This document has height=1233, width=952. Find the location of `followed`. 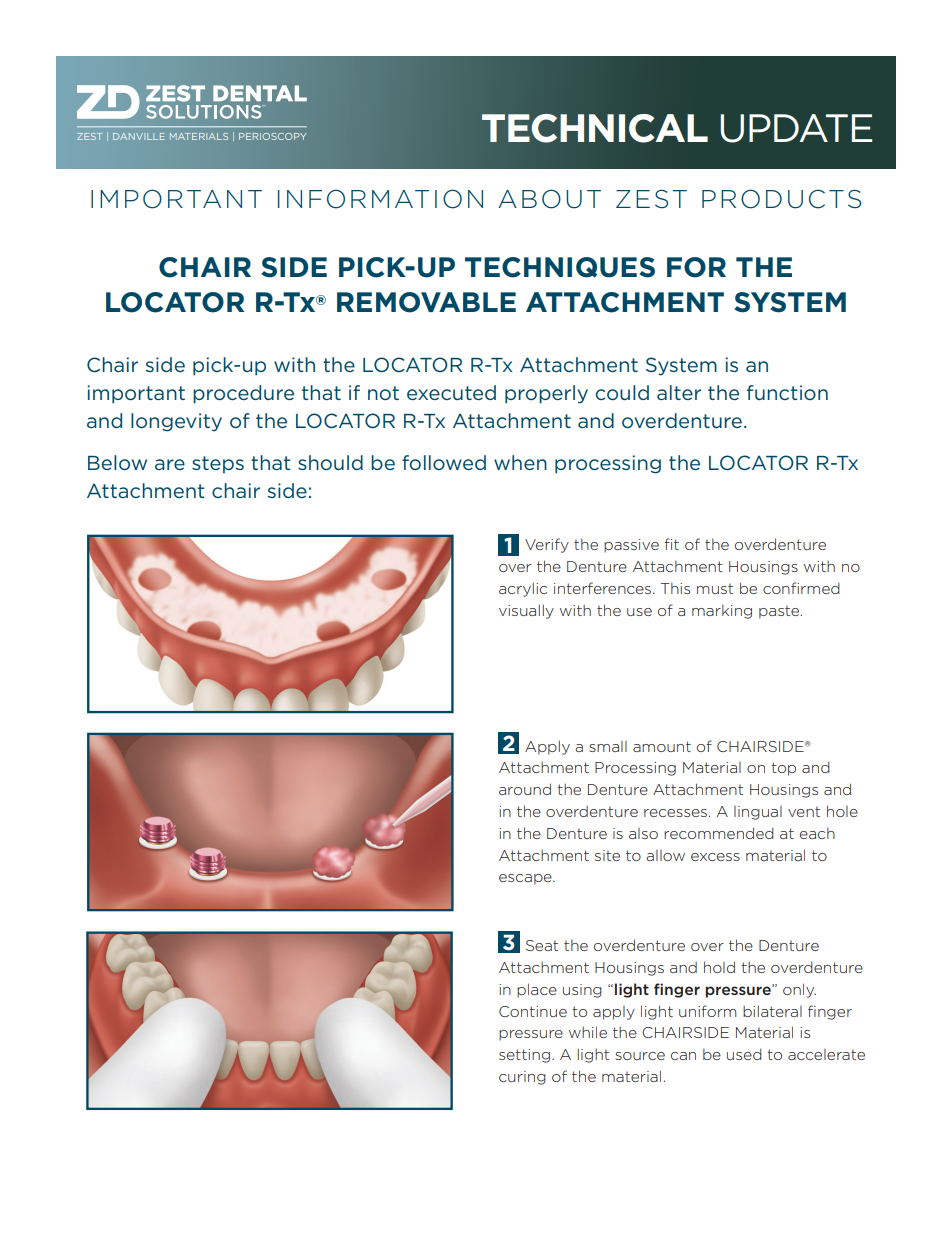

followed is located at coordinates (444, 462).
